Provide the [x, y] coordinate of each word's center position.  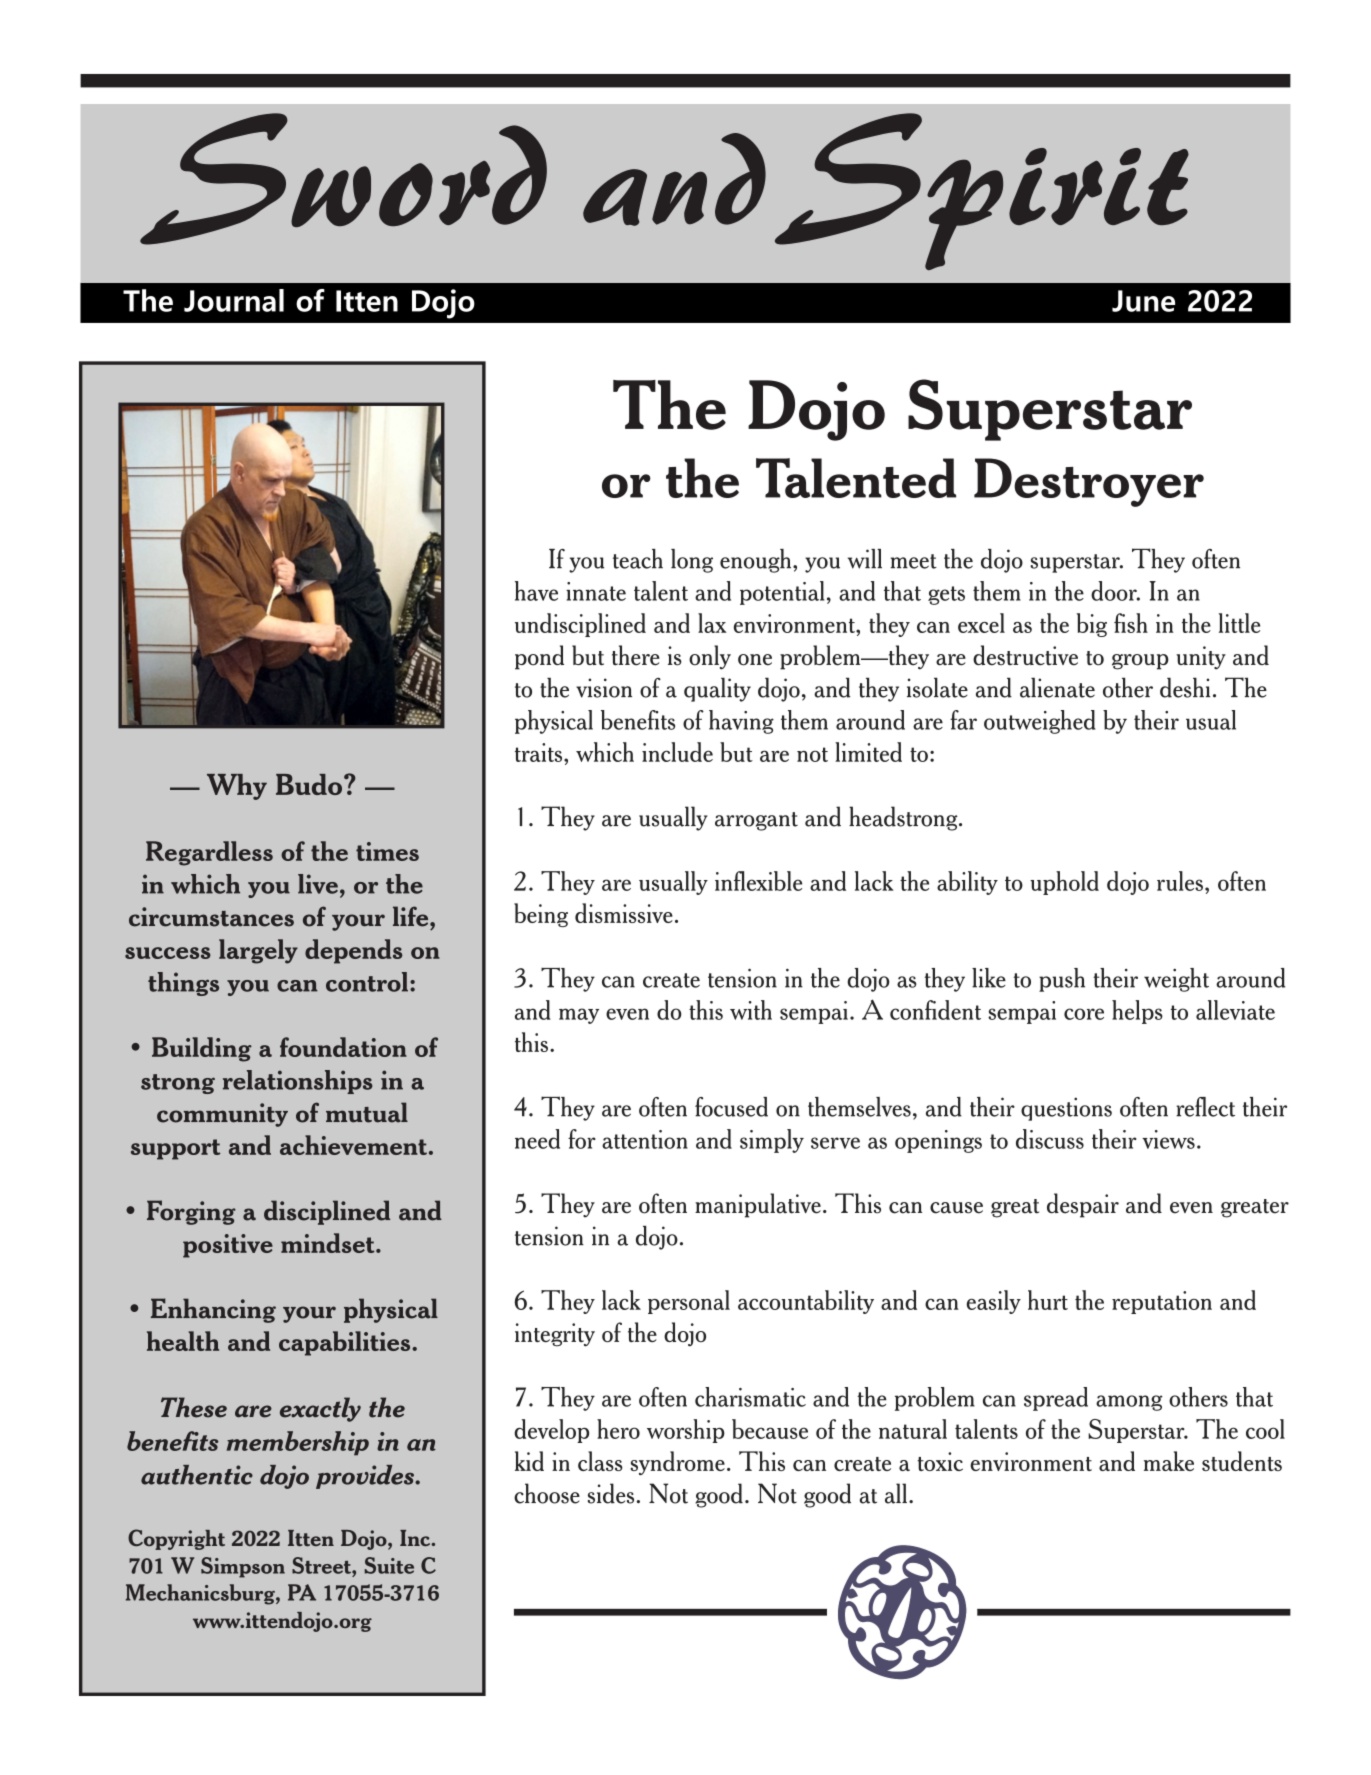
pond [539, 657]
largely [258, 951]
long [692, 561]
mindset [329, 1243]
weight [1176, 980]
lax [712, 623]
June [1143, 301]
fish [1131, 623]
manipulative [758, 1205]
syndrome [677, 1463]
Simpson [243, 1567]
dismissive [624, 913]
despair [1083, 1205]
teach [638, 559]
